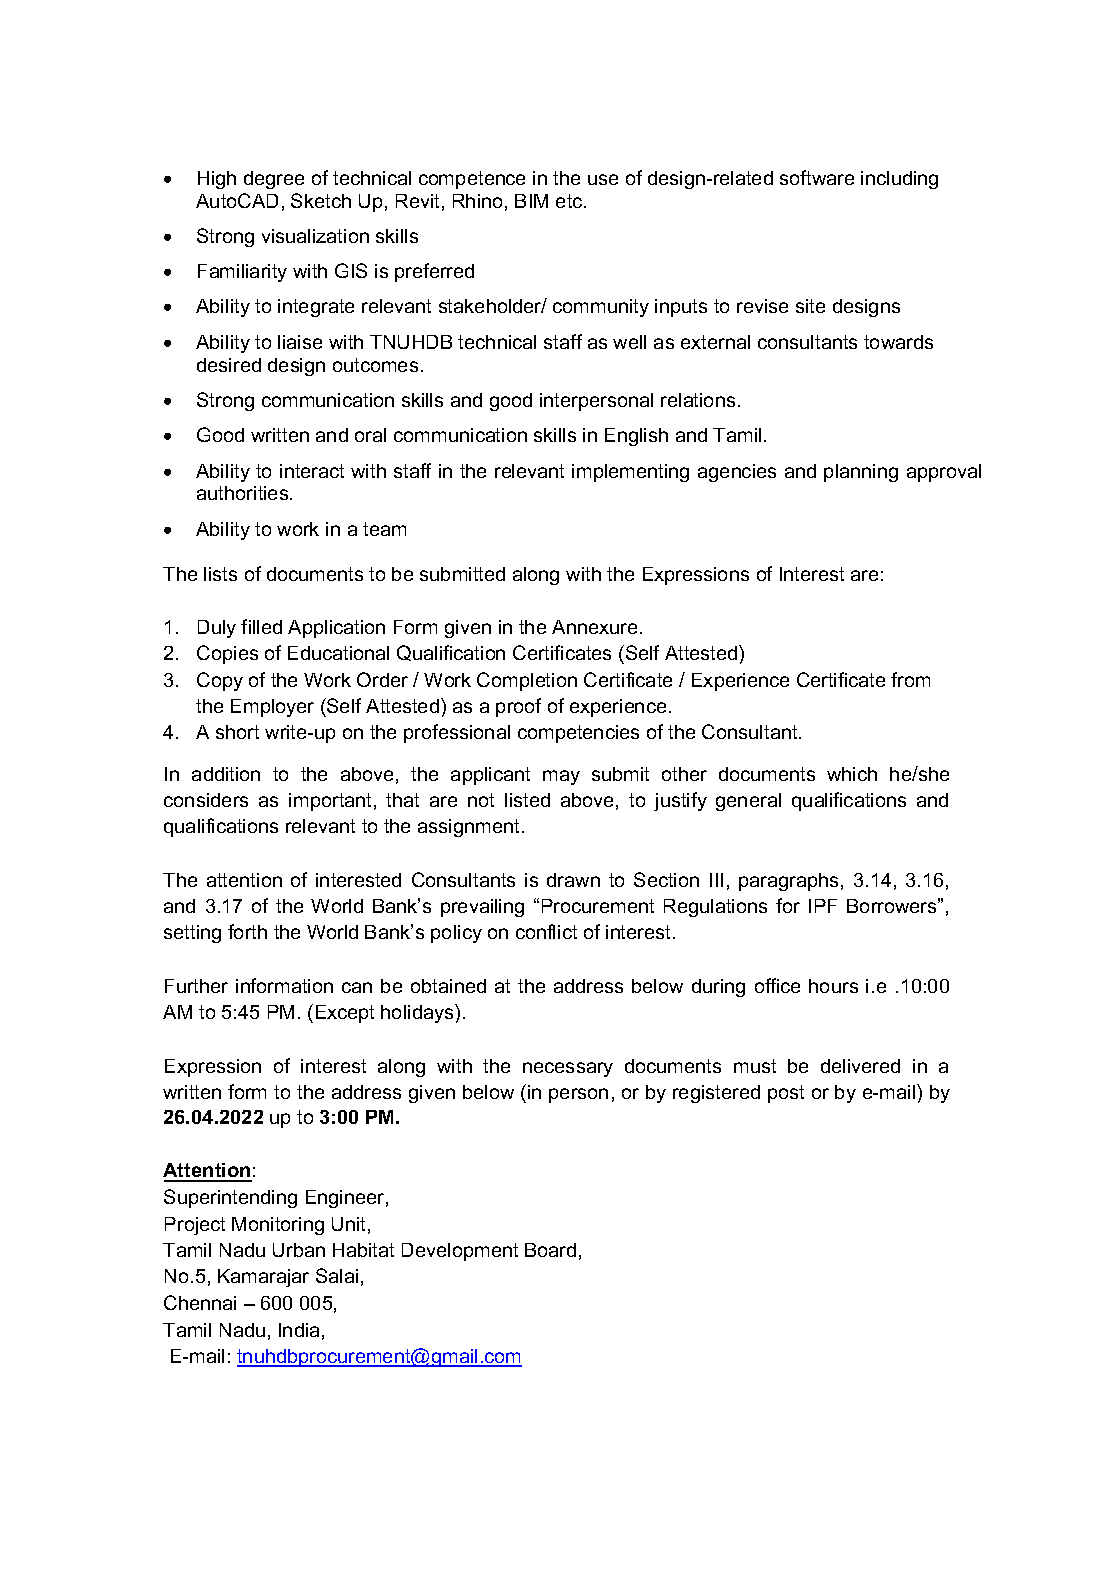  I want to click on hours, so click(833, 986).
